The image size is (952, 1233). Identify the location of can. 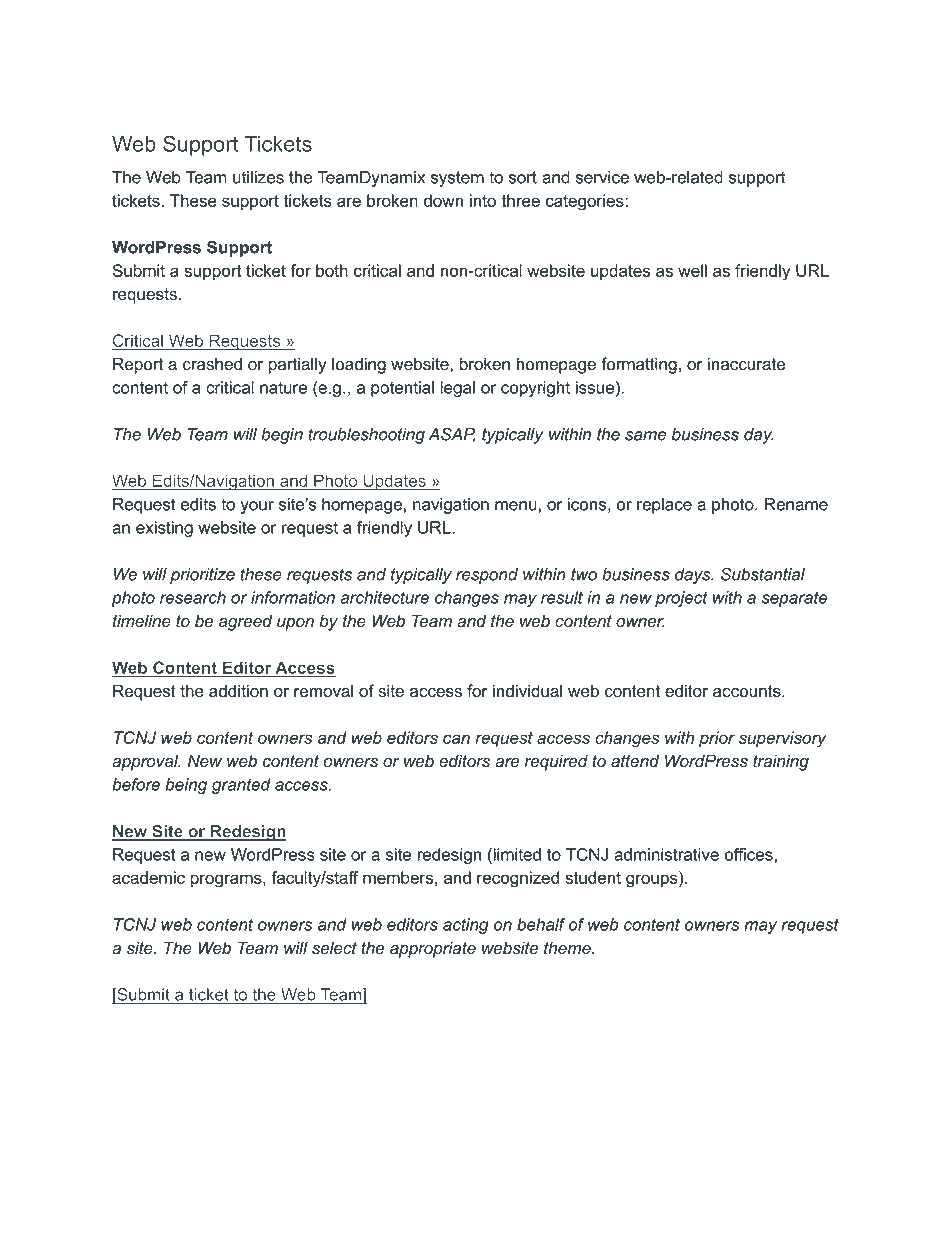
(456, 739).
